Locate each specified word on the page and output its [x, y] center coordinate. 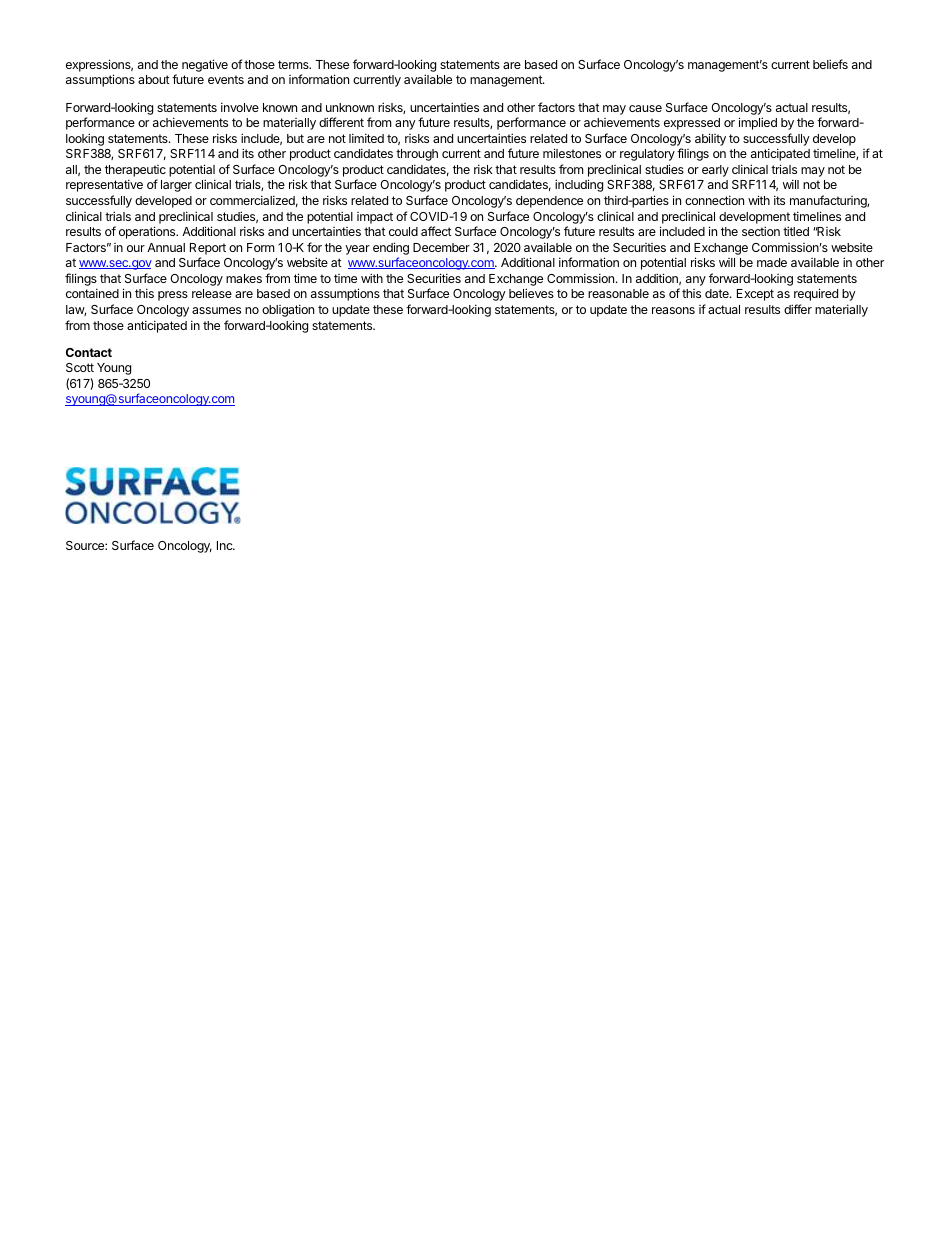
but [295, 138]
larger [176, 186]
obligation [288, 310]
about [154, 79]
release [212, 293]
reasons [673, 310]
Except [755, 295]
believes [531, 293]
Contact [89, 352]
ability [710, 139]
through [417, 155]
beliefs [830, 64]
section [761, 231]
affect [436, 231]
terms [294, 64]
